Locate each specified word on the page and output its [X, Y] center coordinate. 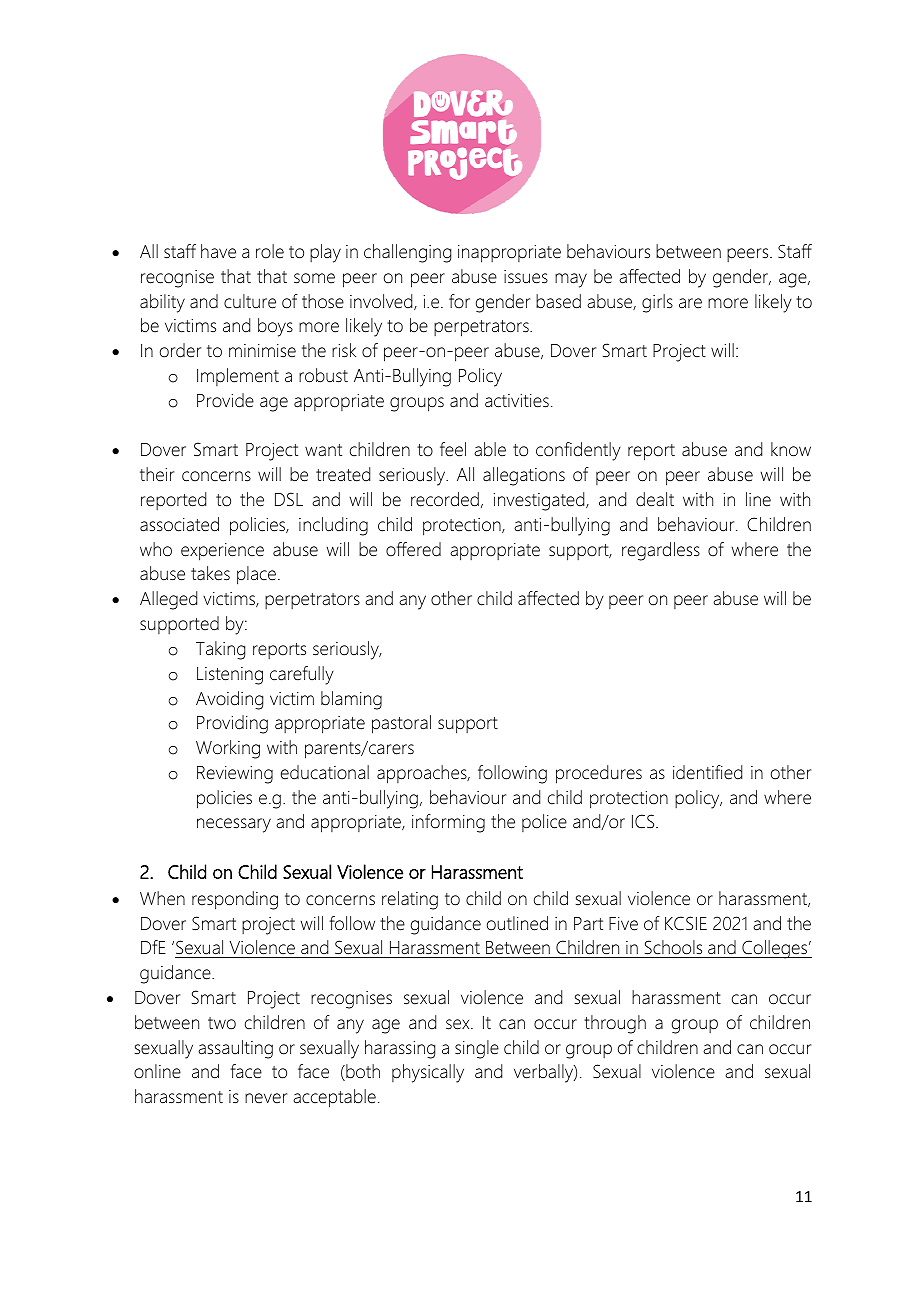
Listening [230, 676]
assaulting [235, 1049]
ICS [644, 821]
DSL [289, 499]
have [218, 251]
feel [453, 449]
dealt [655, 499]
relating [410, 900]
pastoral [401, 724]
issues [526, 277]
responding [235, 900]
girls [657, 303]
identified [707, 772]
